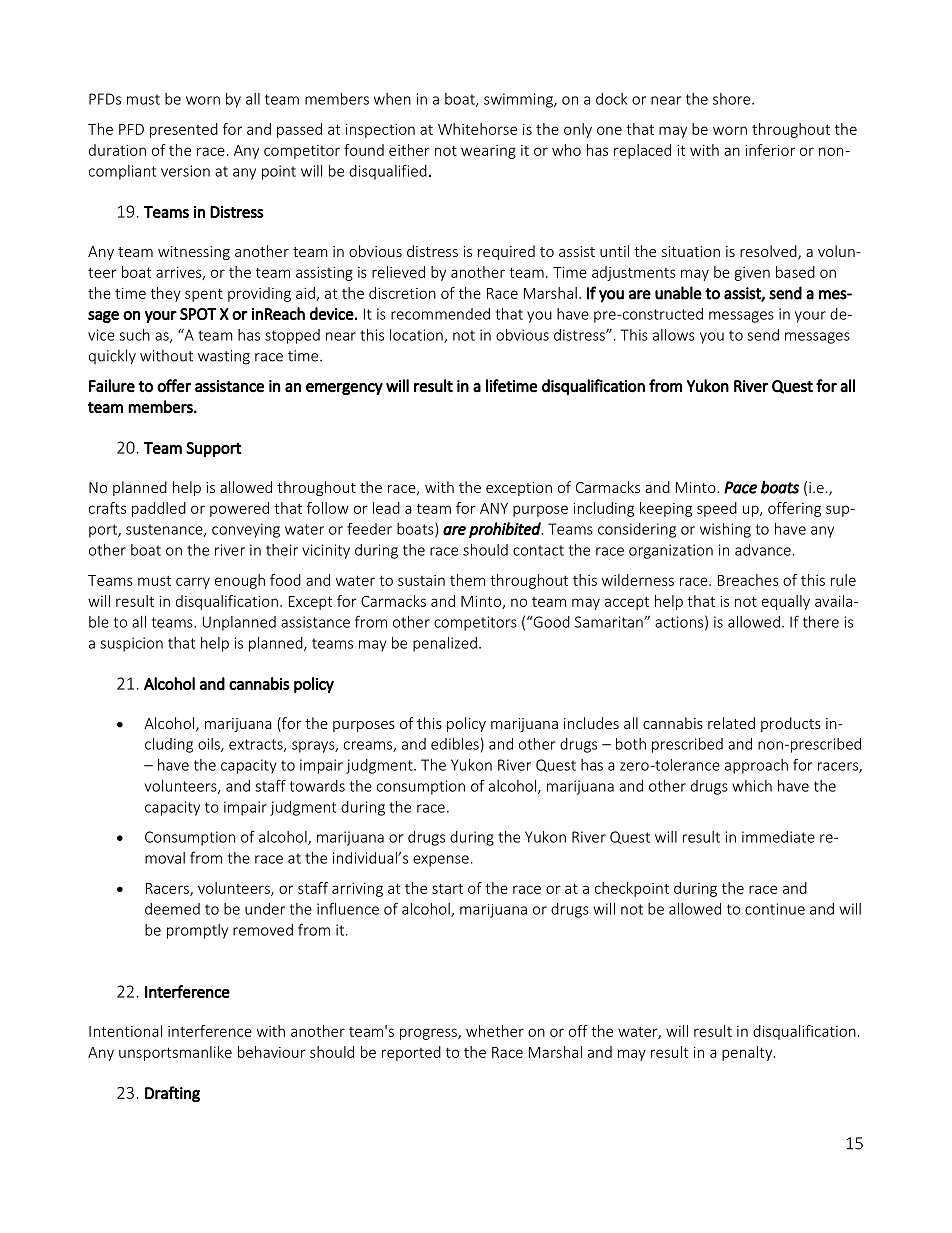  What do you see at coordinates (467, 580) in the screenshot?
I see `them` at bounding box center [467, 580].
